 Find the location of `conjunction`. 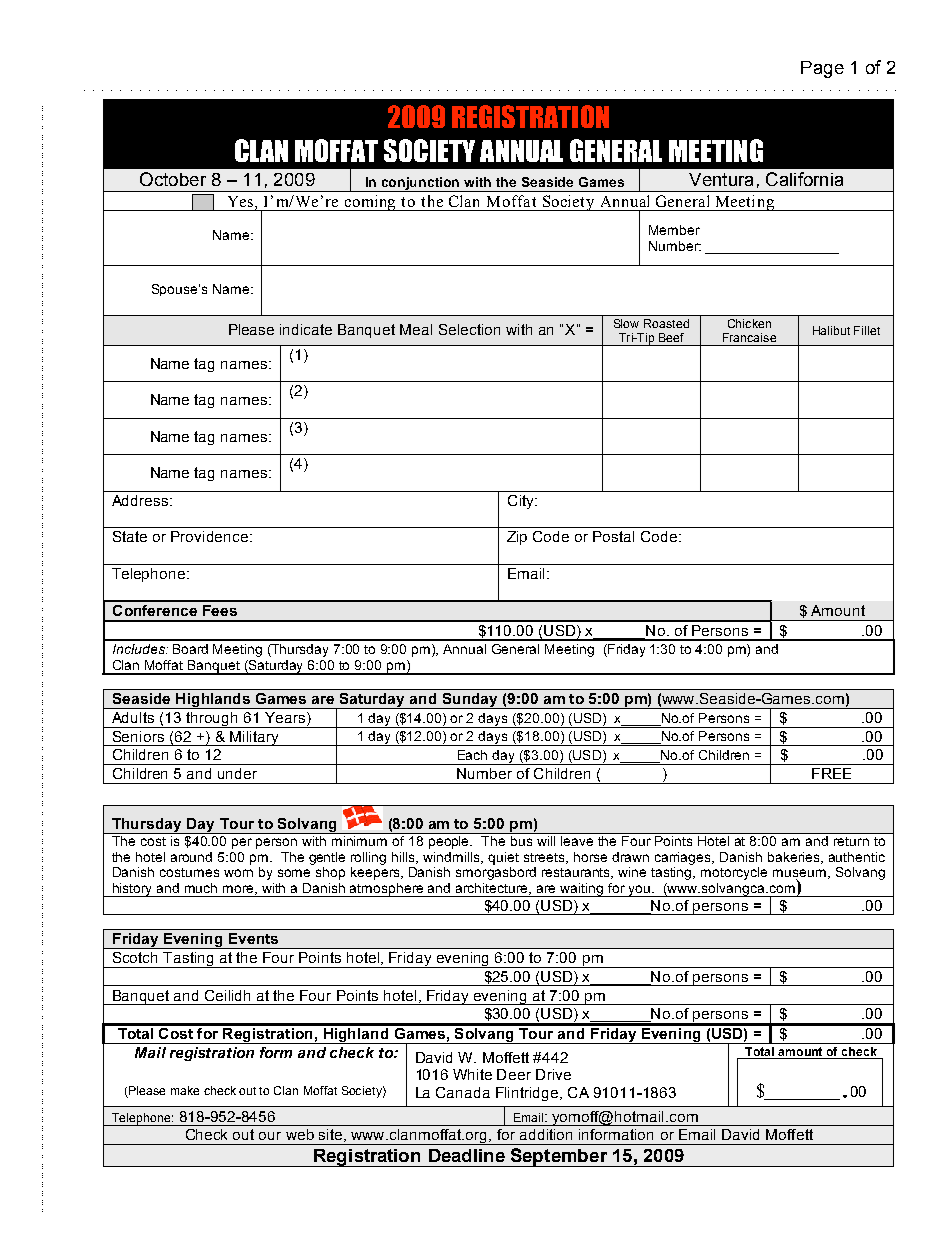

conjunction is located at coordinates (421, 184).
